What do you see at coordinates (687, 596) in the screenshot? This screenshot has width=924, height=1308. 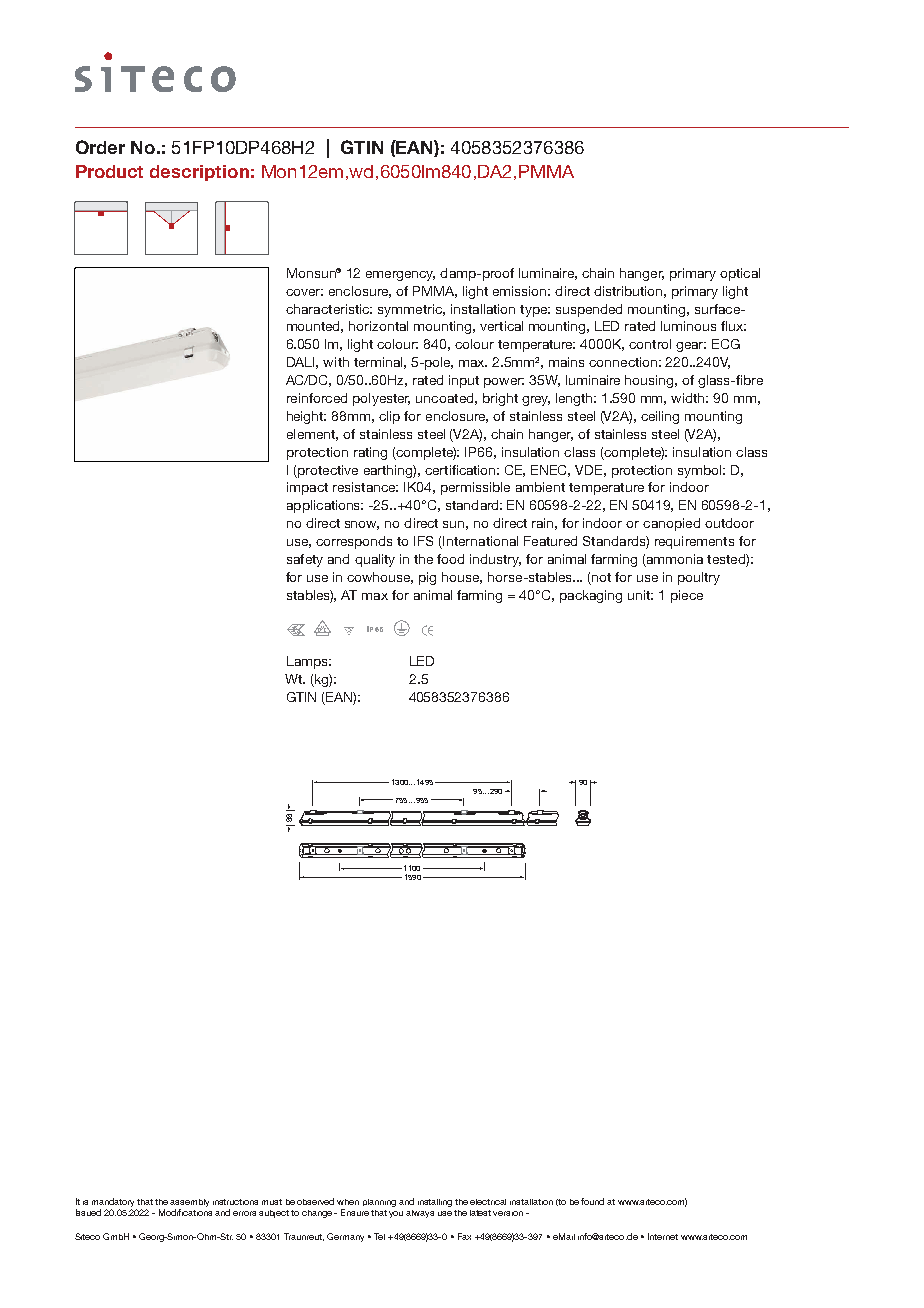 I see `piece` at bounding box center [687, 596].
